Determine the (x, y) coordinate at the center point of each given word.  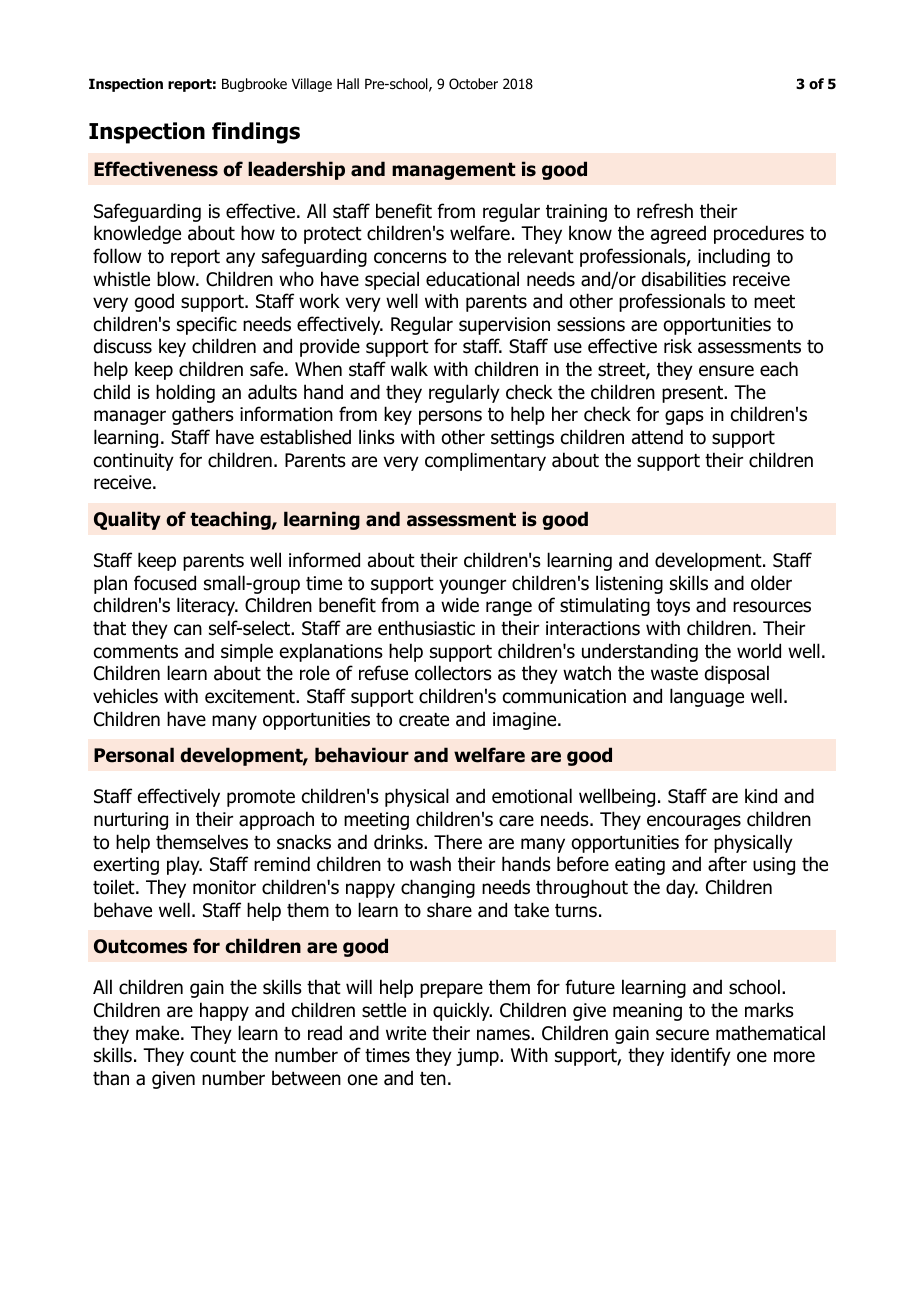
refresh (665, 211)
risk (678, 346)
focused (165, 583)
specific (207, 325)
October (473, 83)
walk (409, 369)
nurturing (131, 821)
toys (673, 607)
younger (472, 586)
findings (256, 133)
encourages (694, 822)
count (213, 1056)
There (458, 842)
